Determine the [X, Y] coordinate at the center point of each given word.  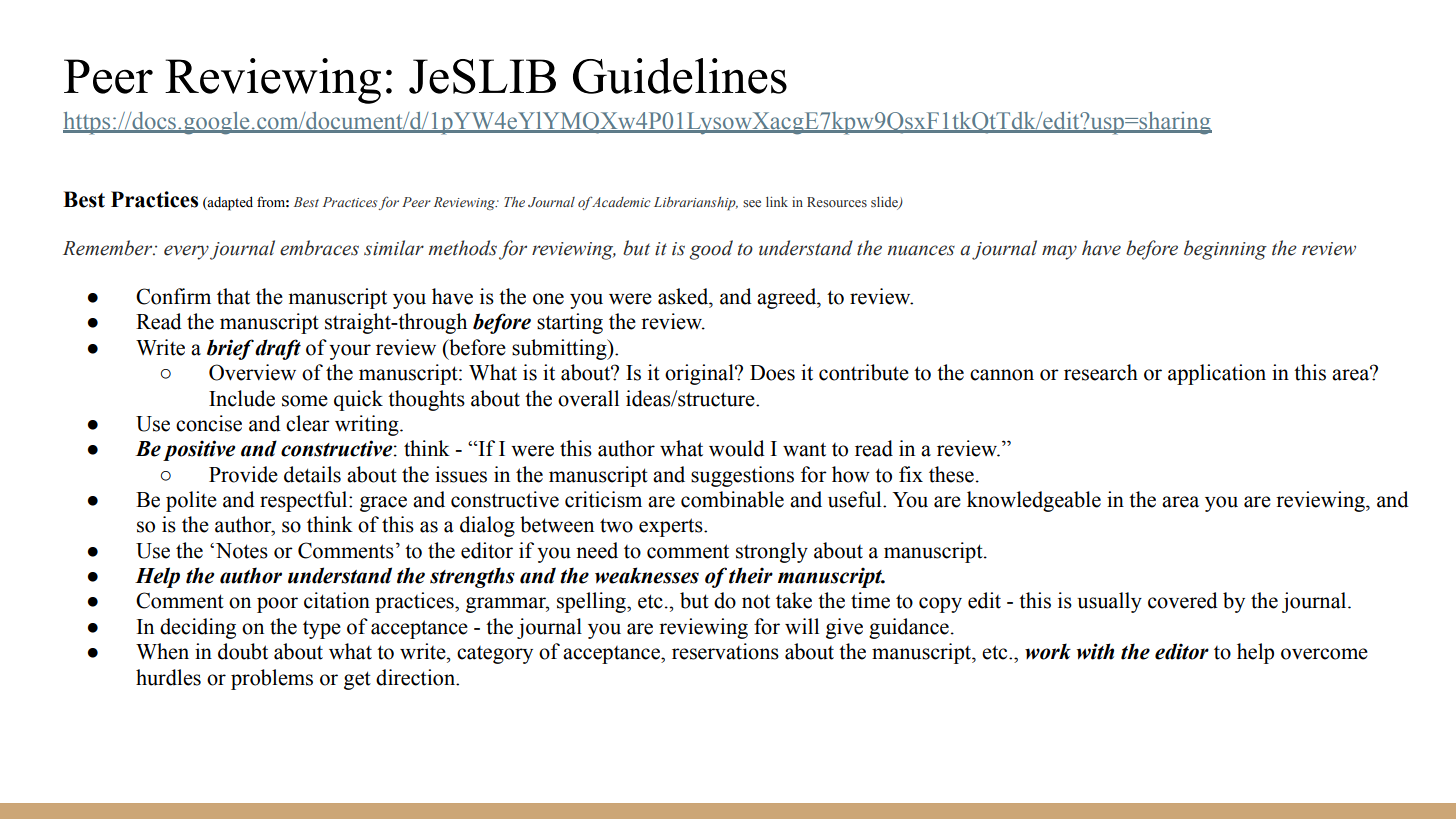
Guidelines [680, 76]
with [1095, 651]
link [777, 201]
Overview [252, 372]
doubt [243, 651]
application [1217, 374]
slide [885, 202]
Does [772, 373]
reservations [725, 651]
